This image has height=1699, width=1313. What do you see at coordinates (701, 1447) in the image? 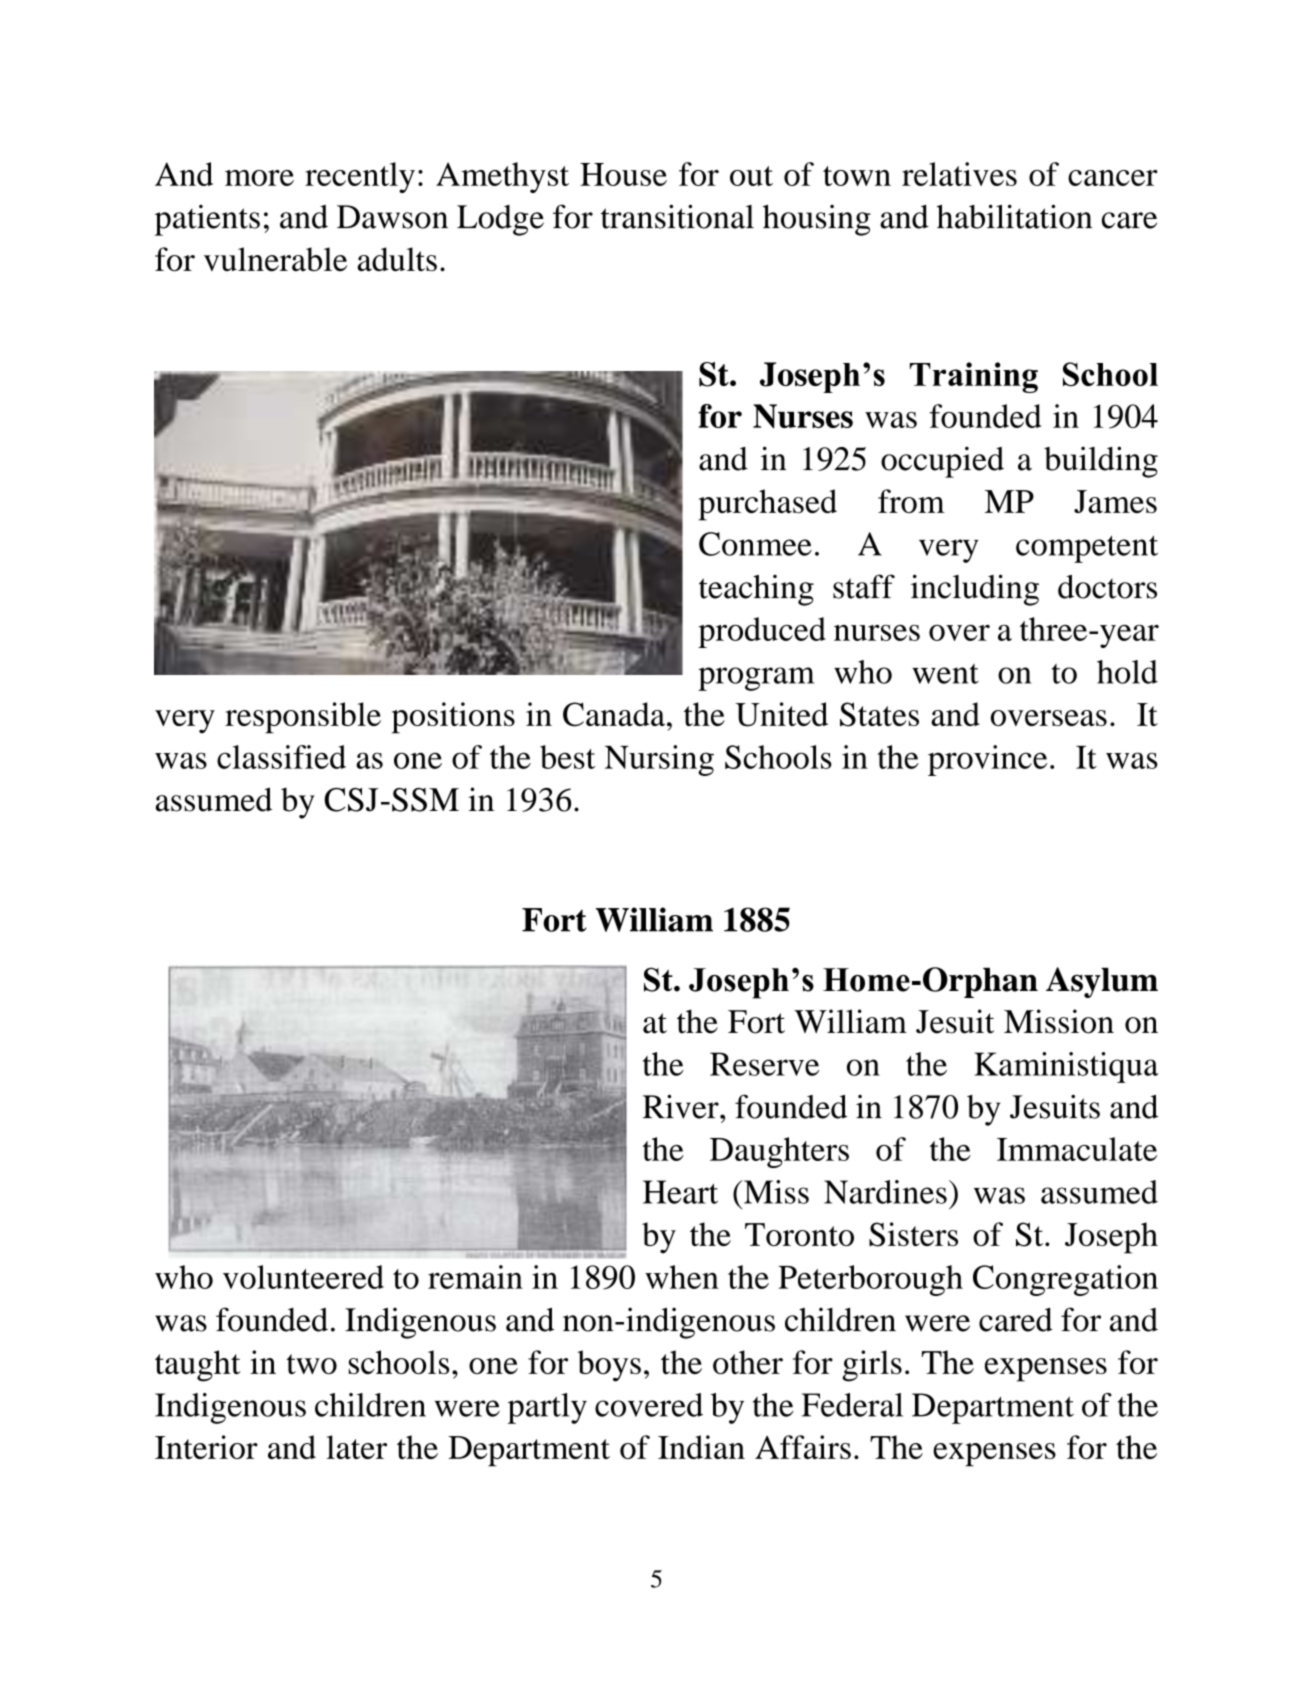
I see `Indian` at bounding box center [701, 1447].
